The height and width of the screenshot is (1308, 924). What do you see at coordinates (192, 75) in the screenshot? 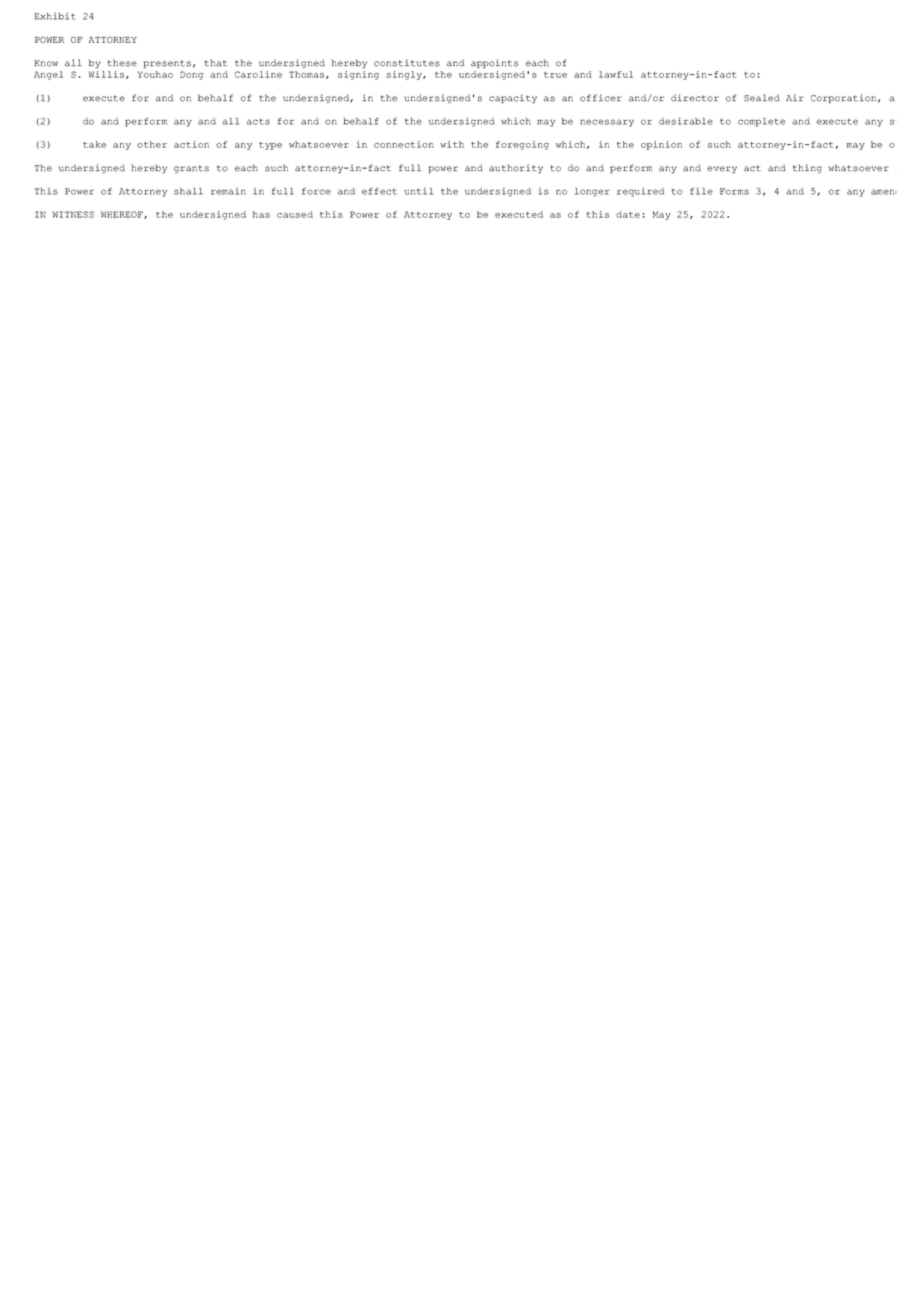
I see `Dong` at bounding box center [192, 75].
